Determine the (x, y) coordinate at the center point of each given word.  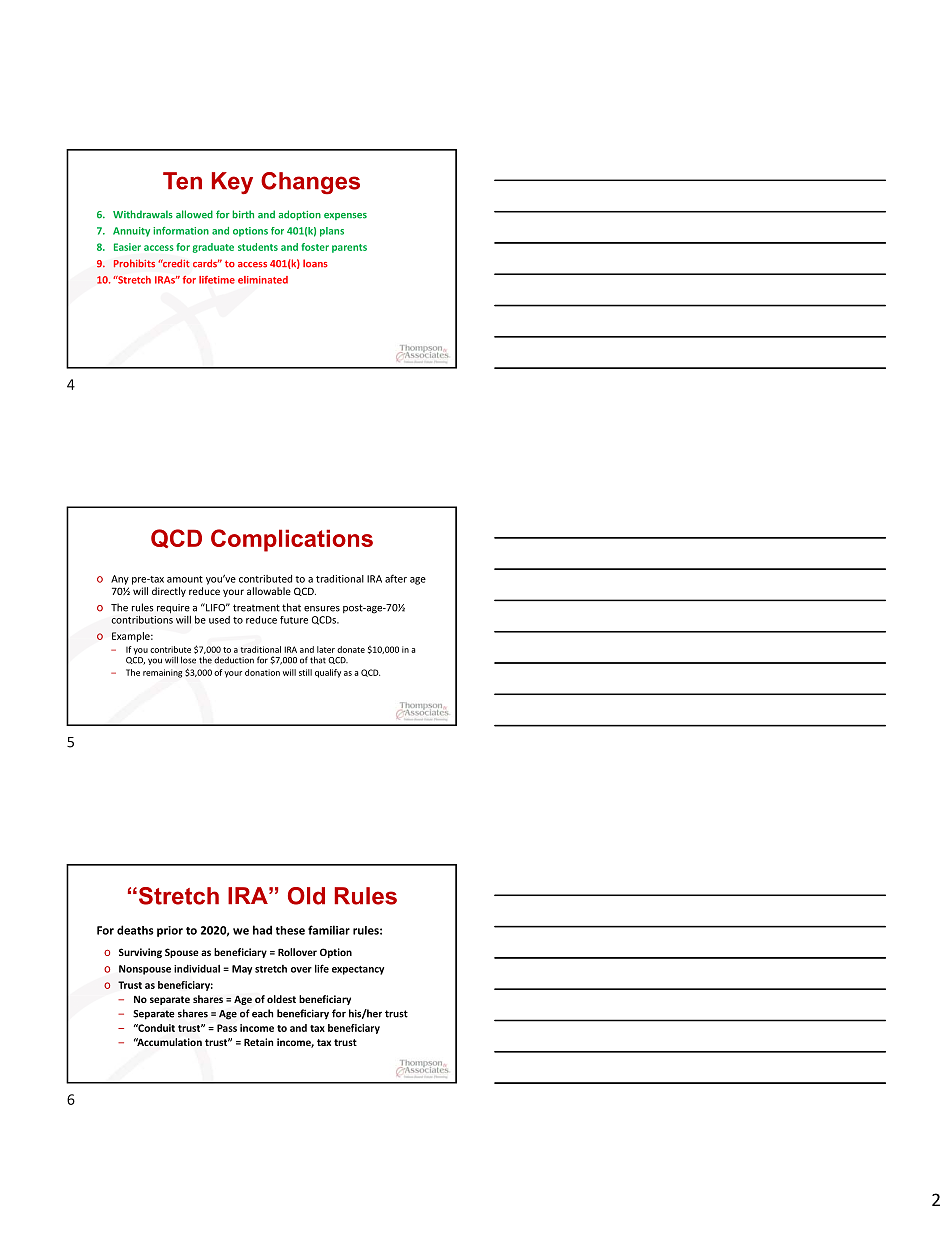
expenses (345, 216)
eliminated (263, 280)
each (262, 1013)
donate (351, 649)
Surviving (140, 953)
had (262, 930)
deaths (135, 930)
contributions (142, 618)
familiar (329, 930)
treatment (256, 608)
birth (243, 214)
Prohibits (134, 263)
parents (349, 248)
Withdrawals (143, 214)
